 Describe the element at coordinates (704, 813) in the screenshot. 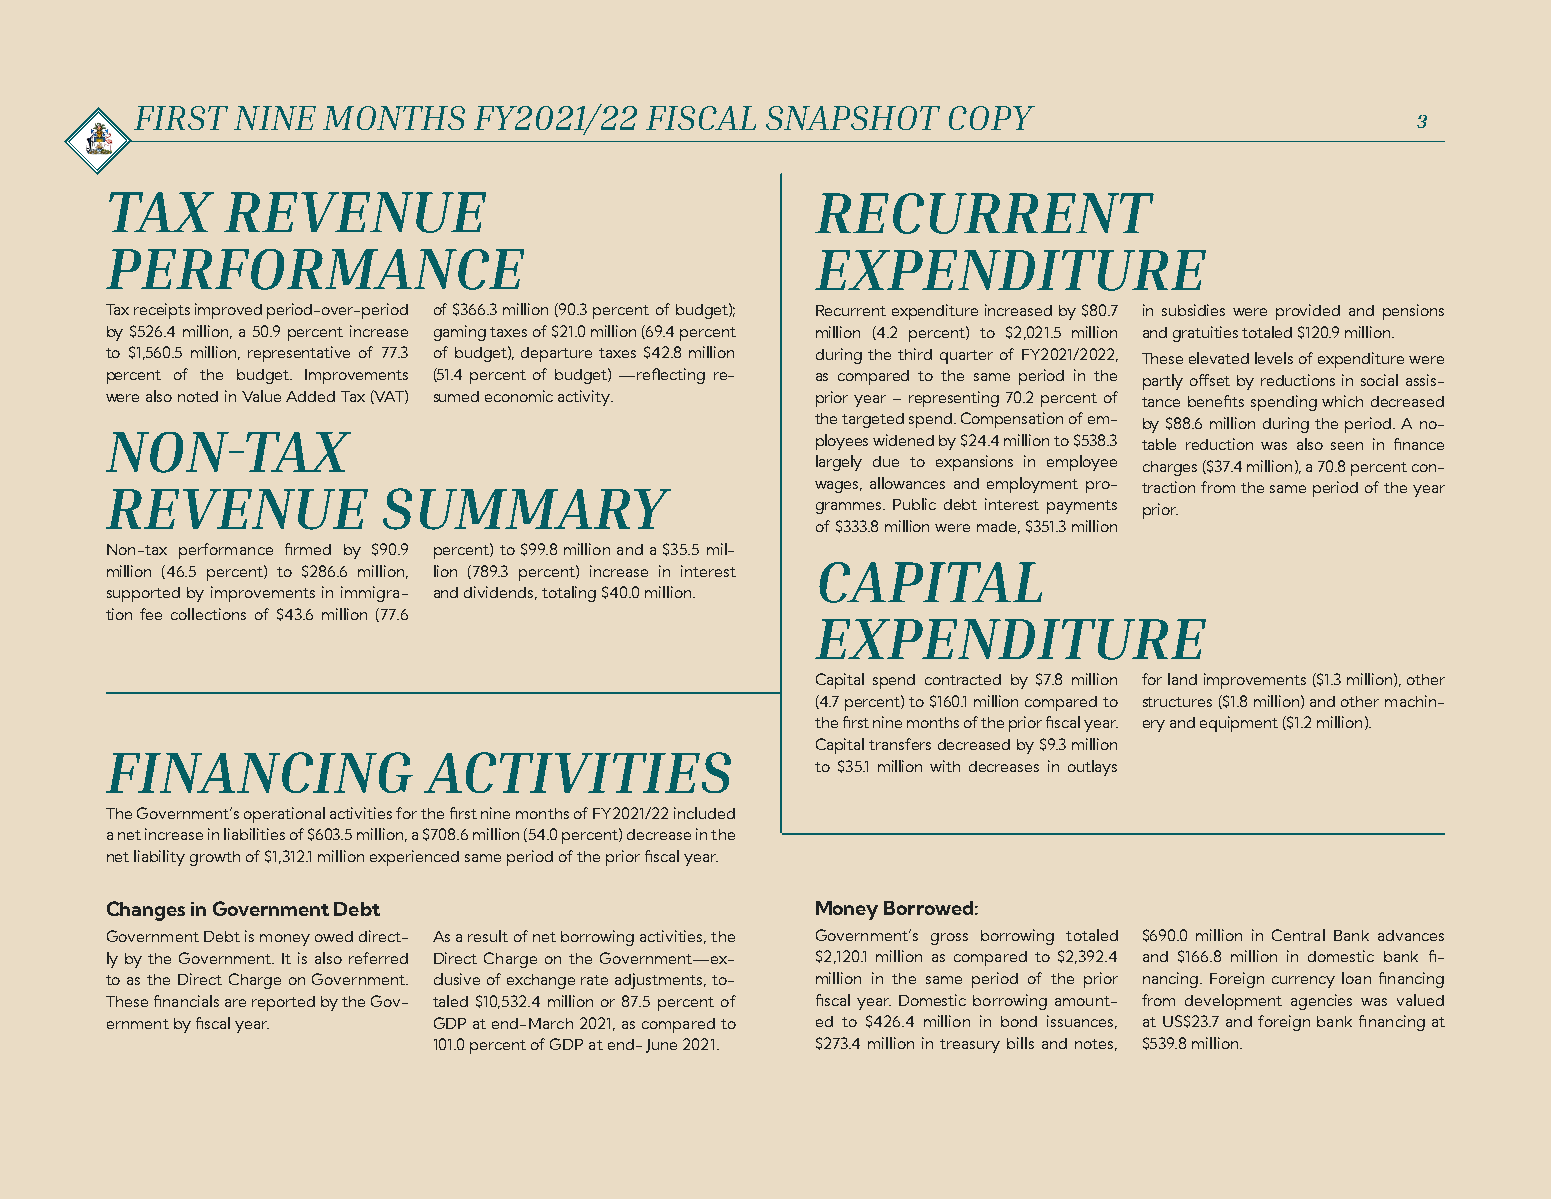

I see `included` at that location.
